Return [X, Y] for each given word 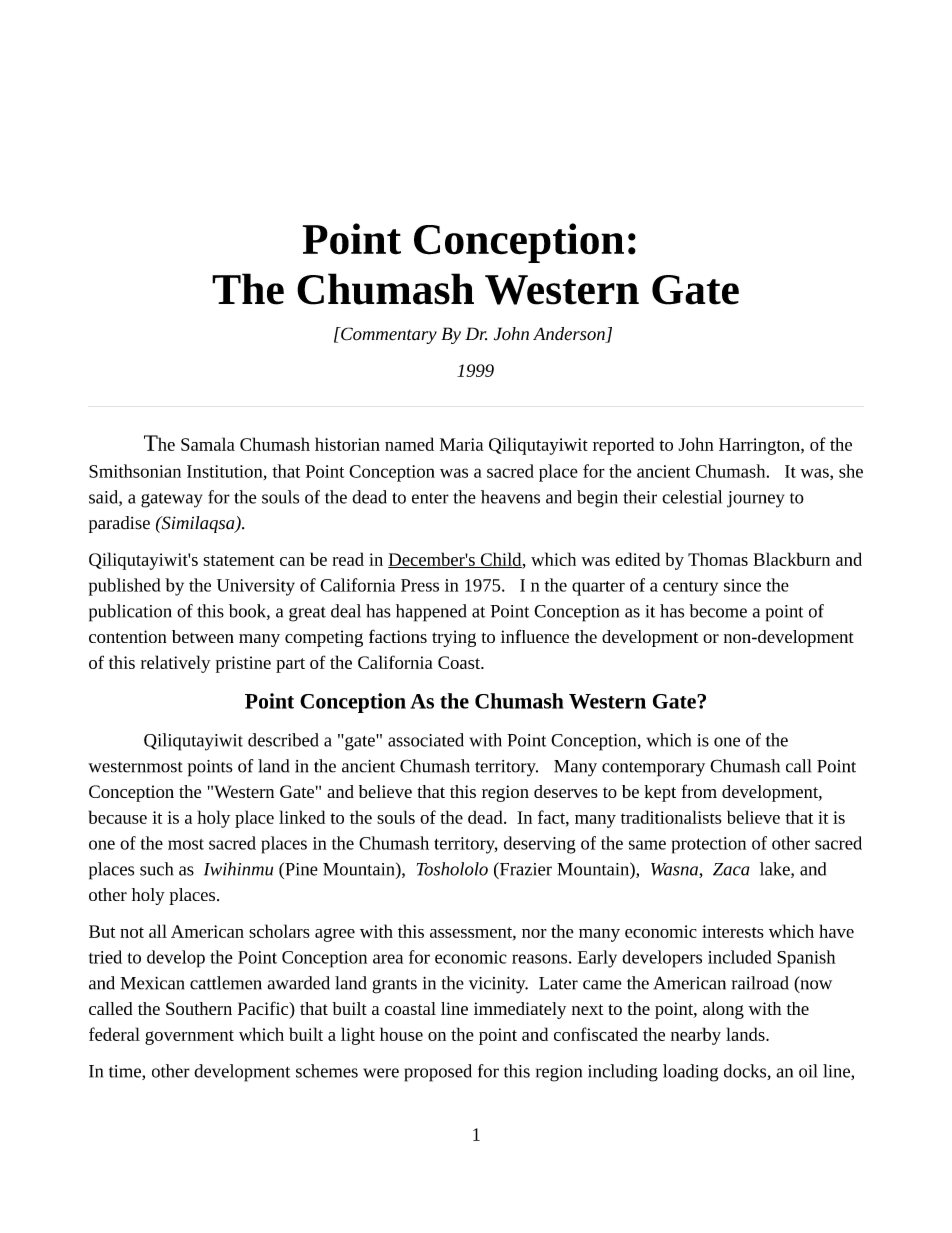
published [125, 587]
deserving [540, 845]
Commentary [388, 335]
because [118, 817]
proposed [438, 1073]
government [189, 1037]
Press [420, 585]
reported [623, 446]
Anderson [570, 335]
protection [709, 845]
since [742, 585]
